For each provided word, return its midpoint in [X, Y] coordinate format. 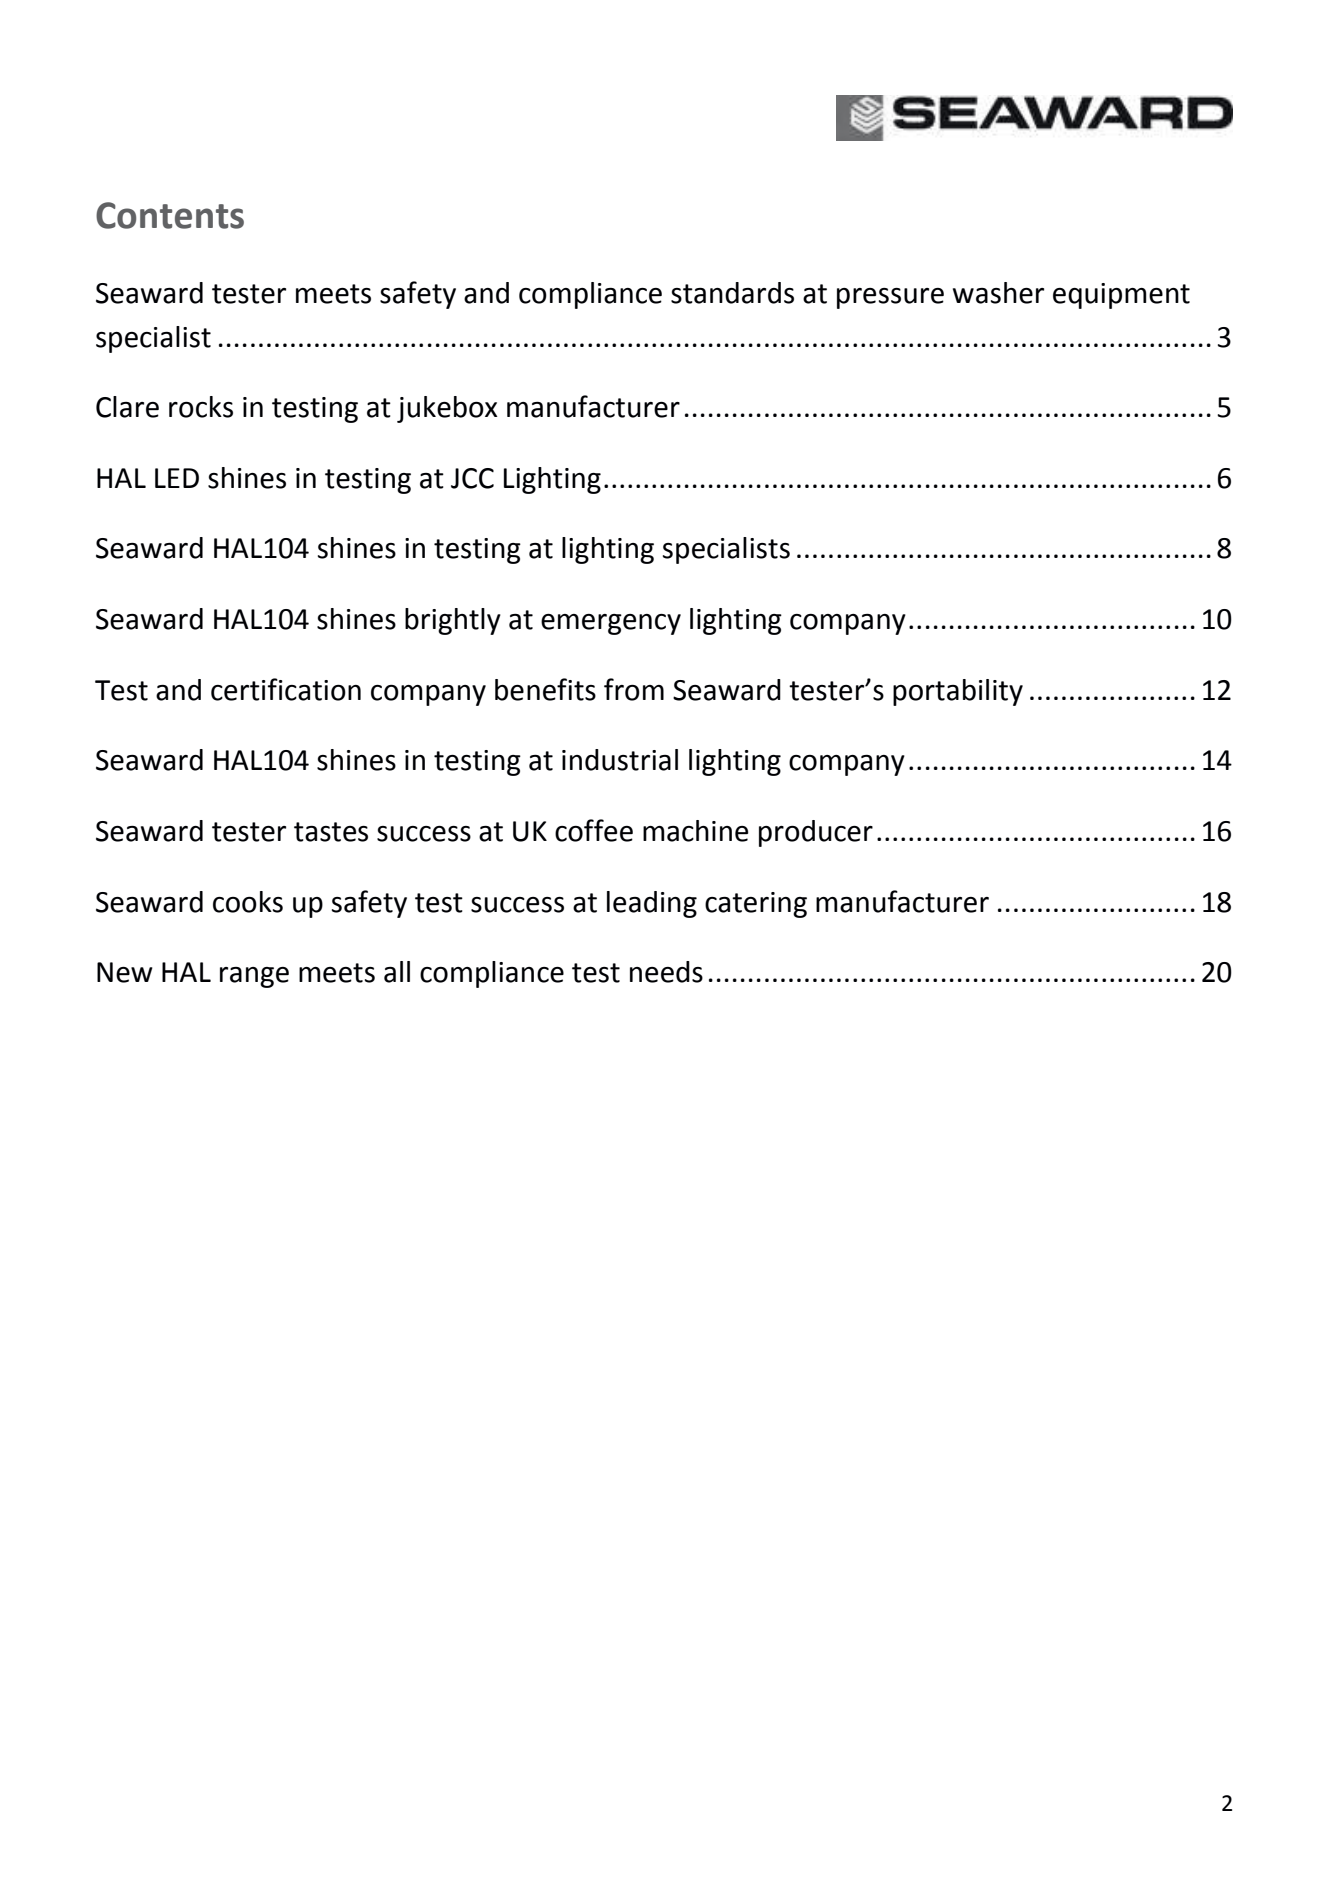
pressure [890, 298]
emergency [611, 624]
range [254, 977]
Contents [170, 215]
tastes [331, 832]
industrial [620, 760]
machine [695, 831]
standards [732, 293]
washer [998, 293]
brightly [453, 621]
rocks [201, 407]
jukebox [447, 409]
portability [958, 692]
